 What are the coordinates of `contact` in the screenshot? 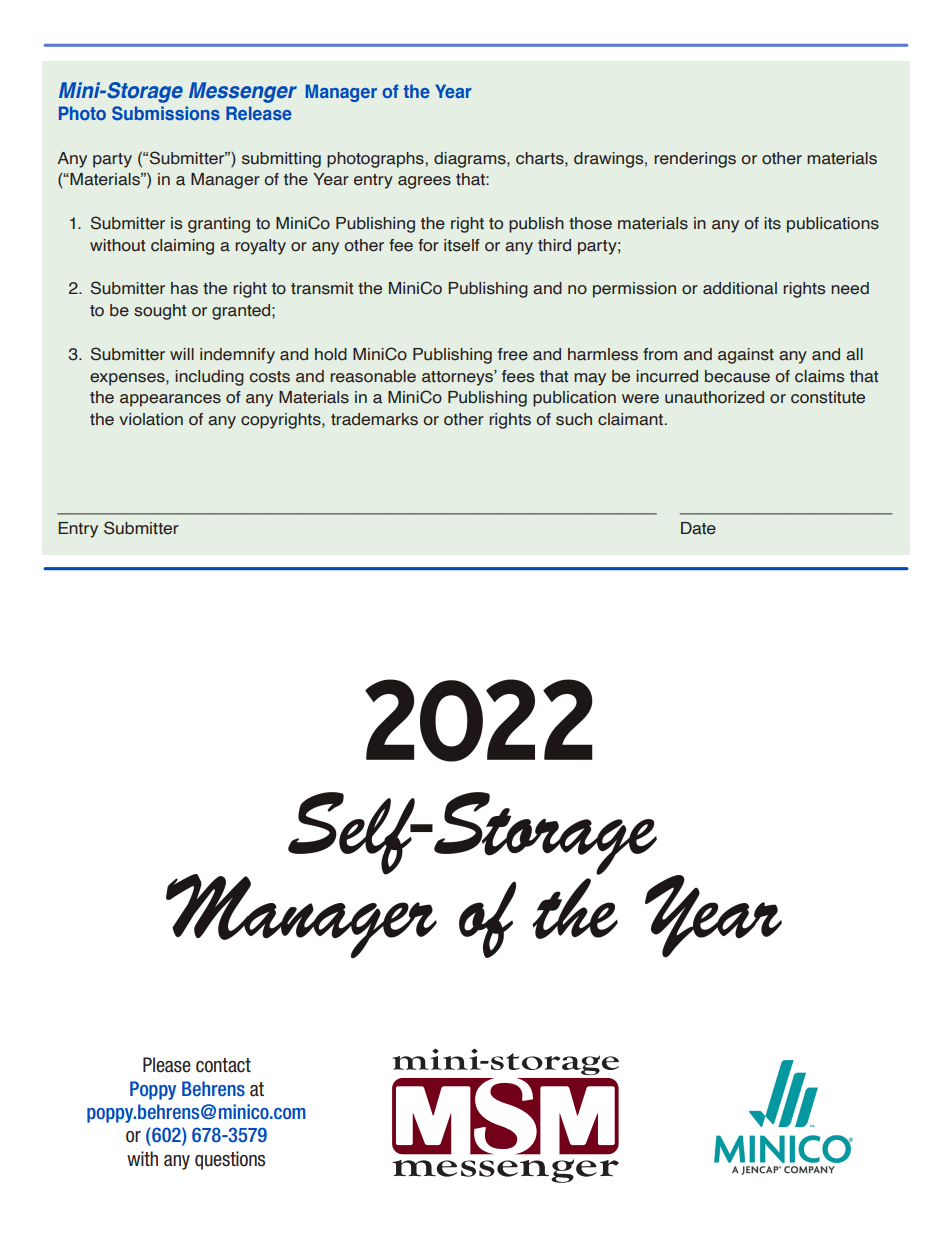 It's located at (223, 1065).
